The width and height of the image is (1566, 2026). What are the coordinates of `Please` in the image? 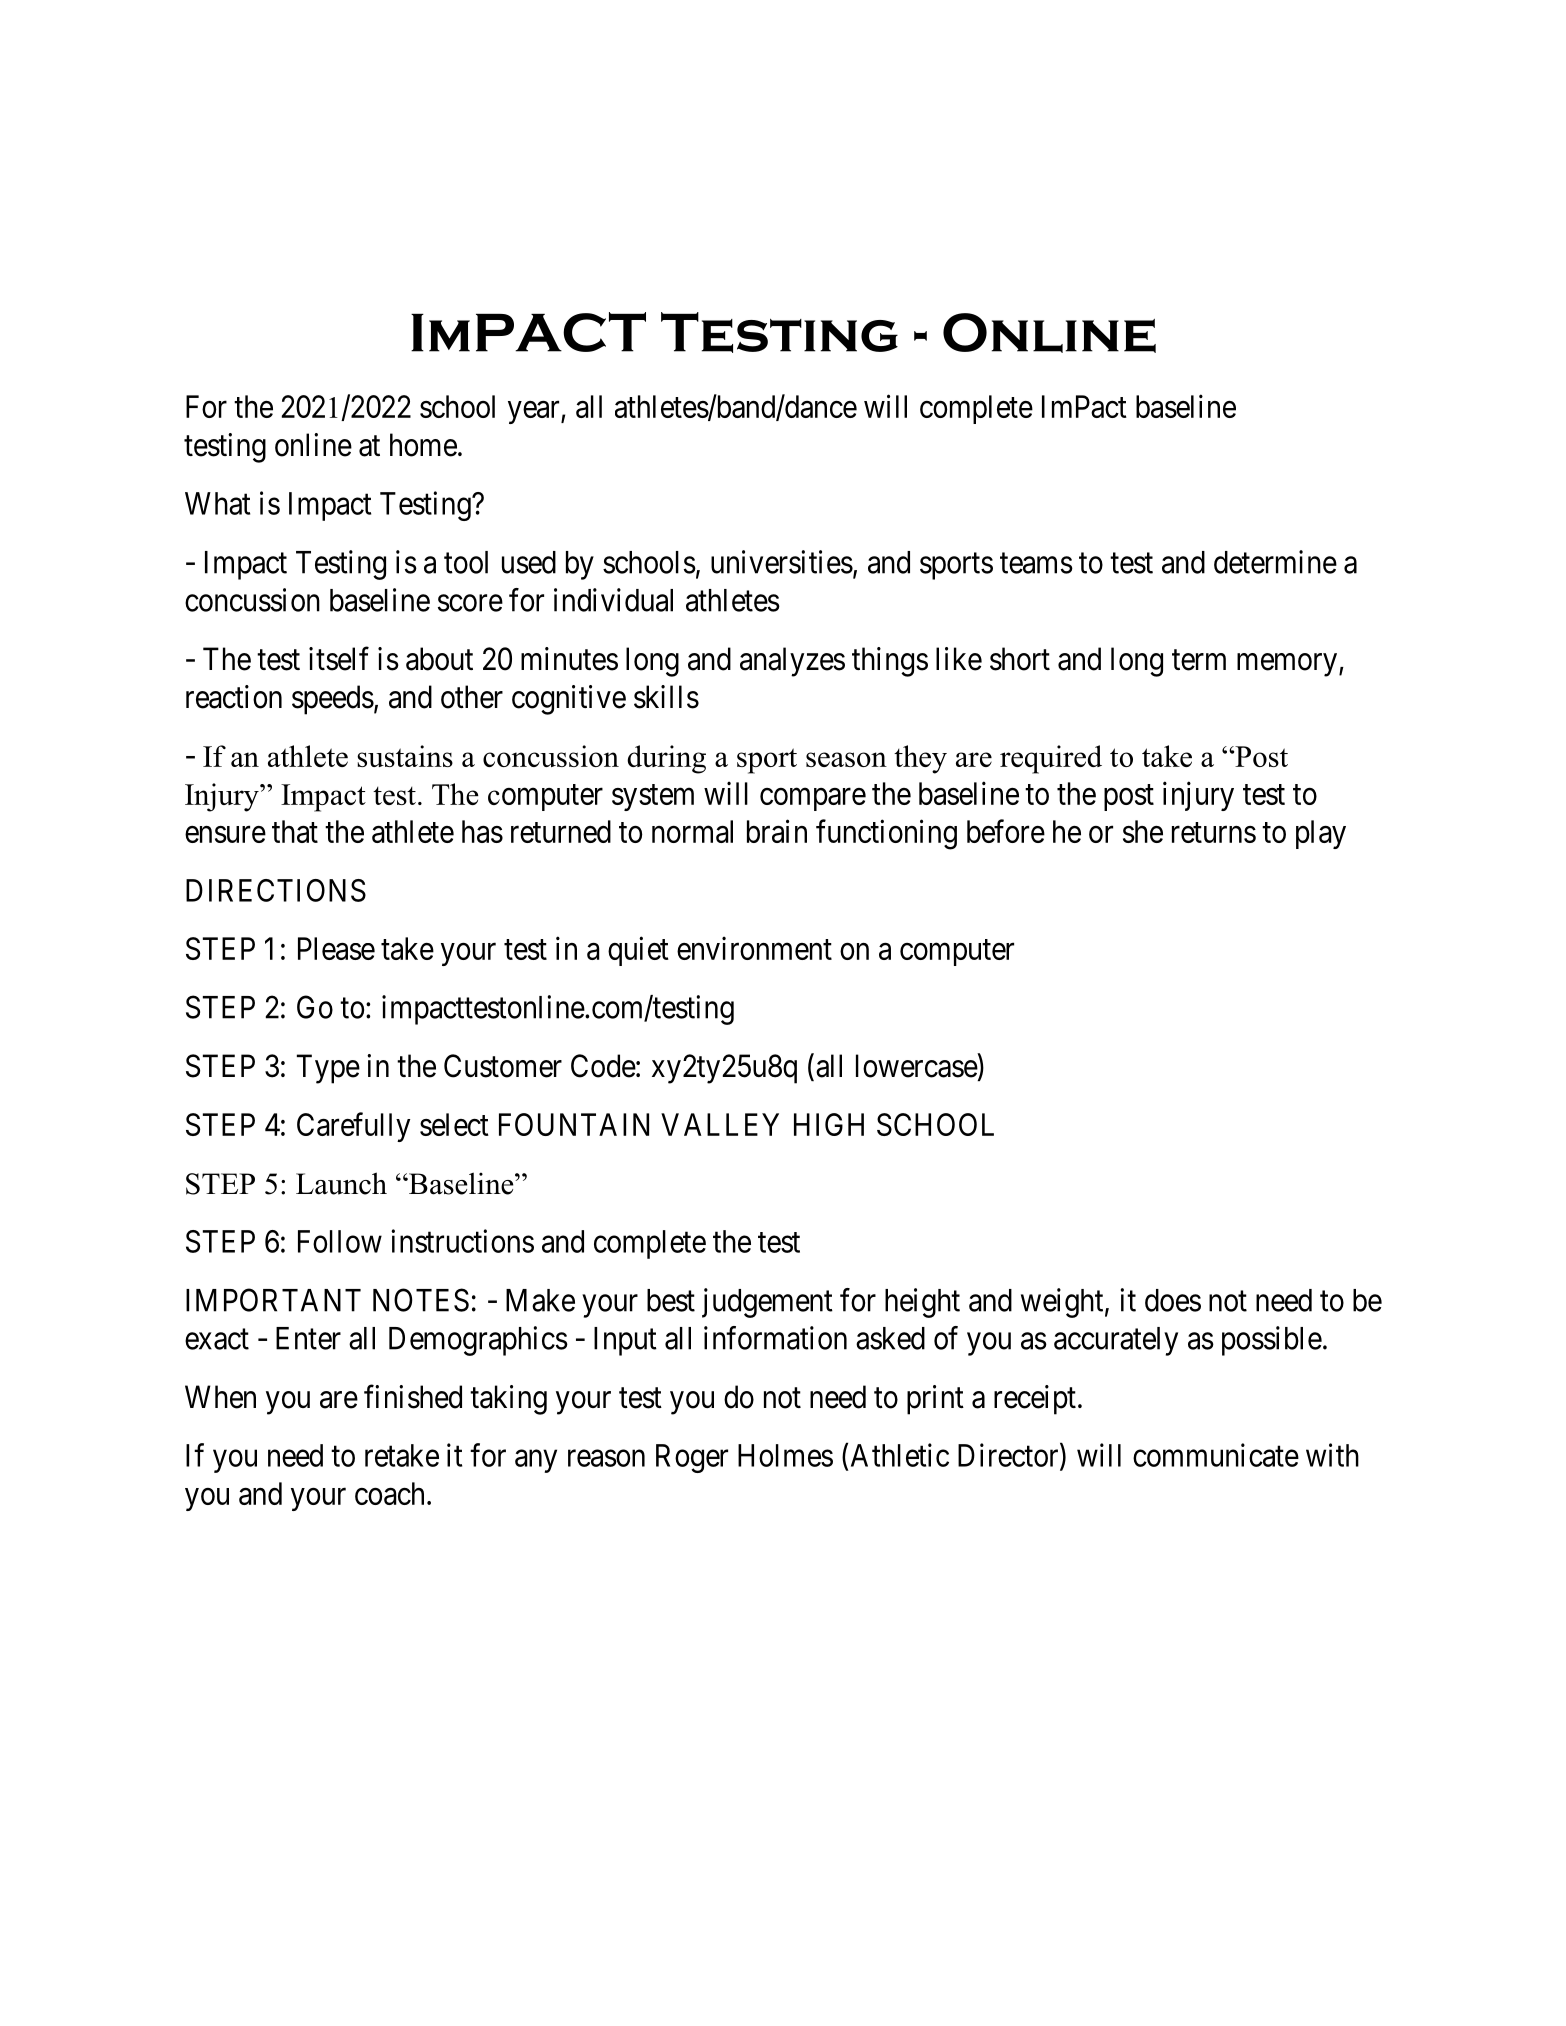 It's located at (336, 948).
